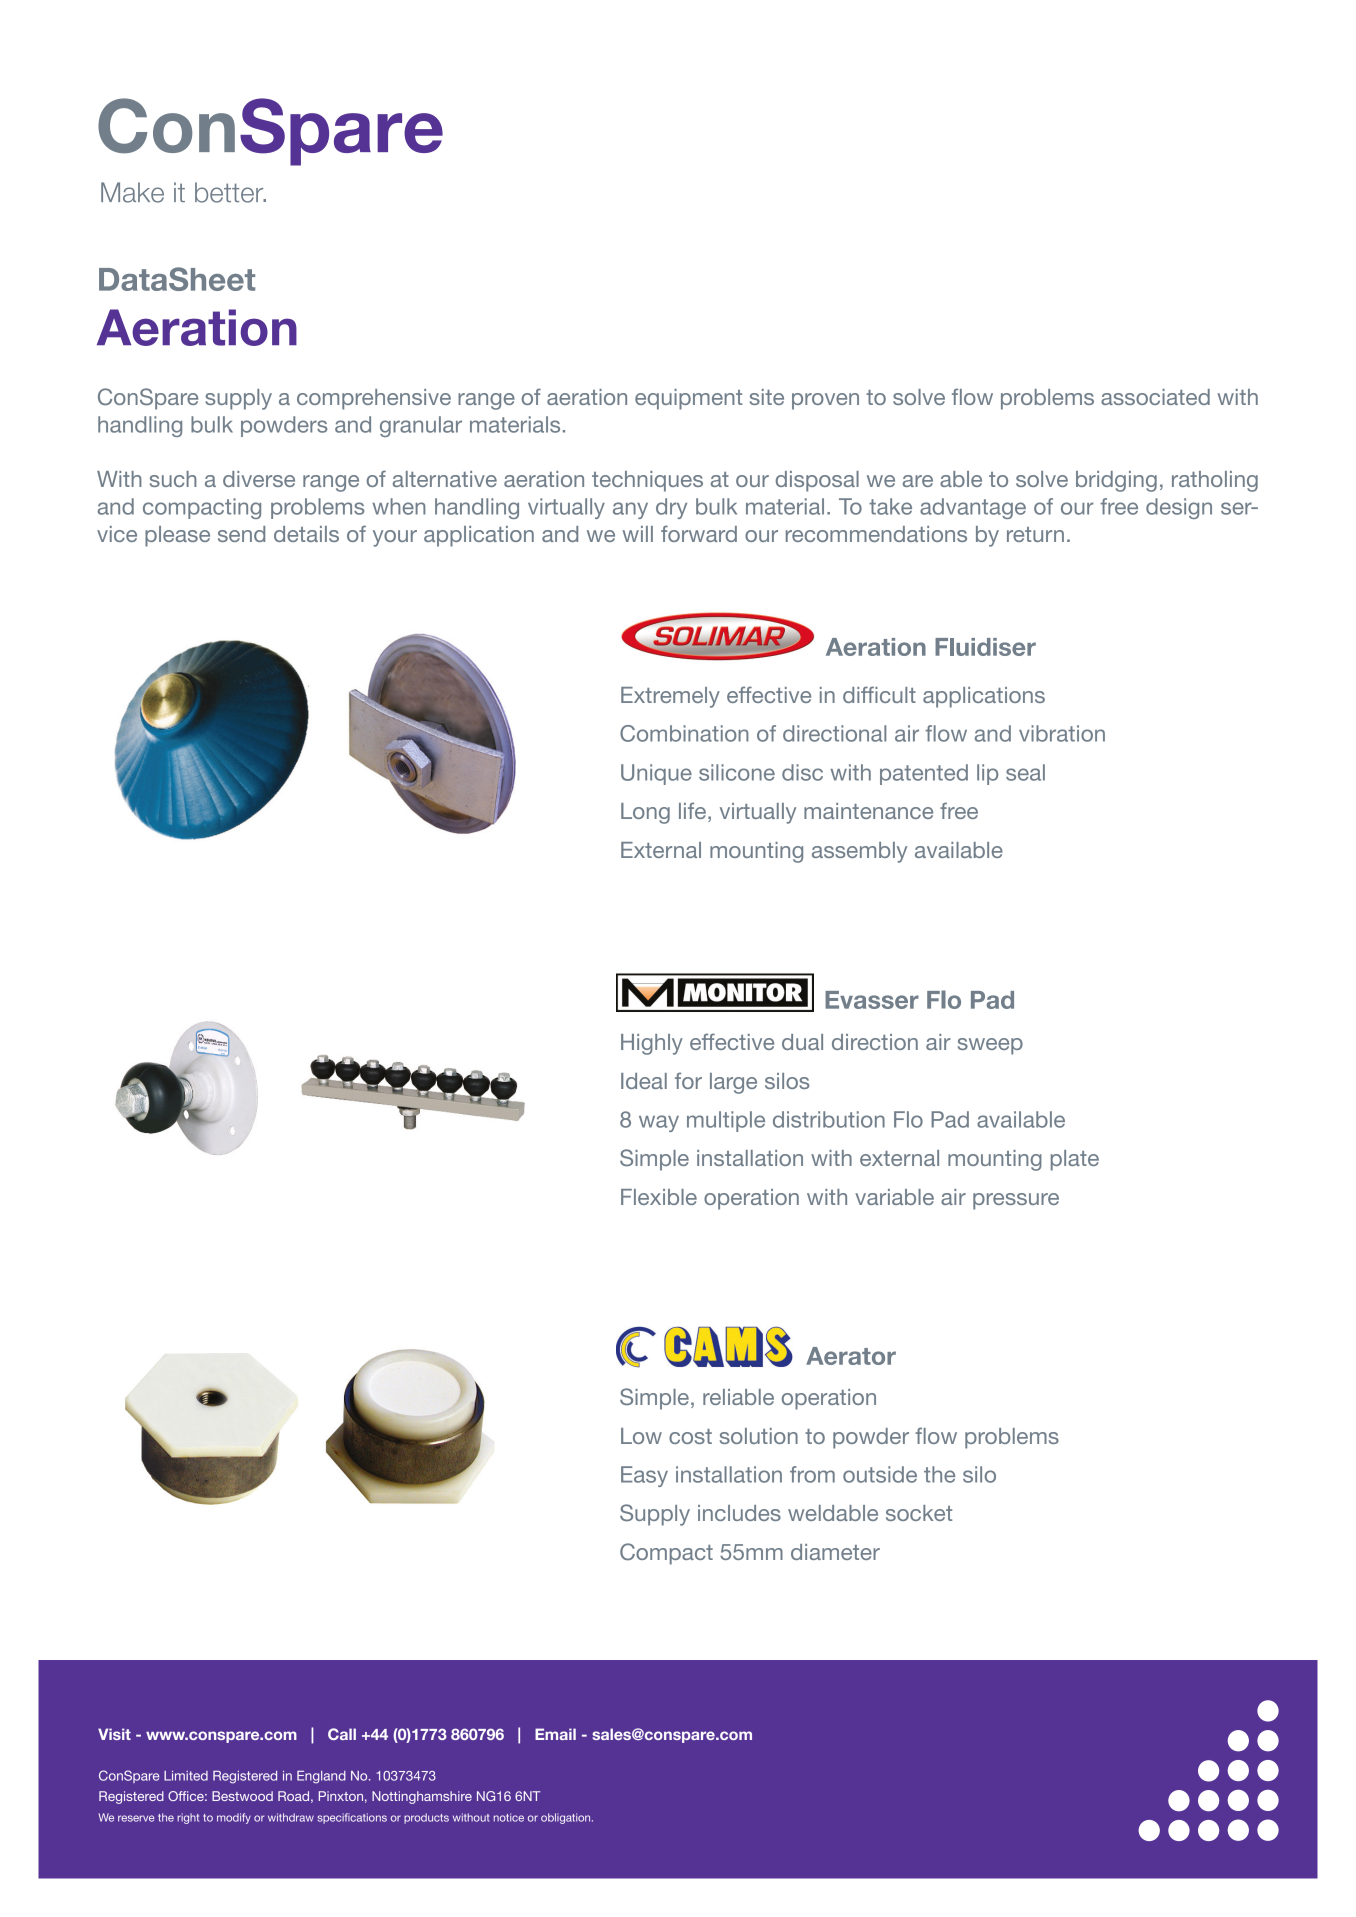  Describe the element at coordinates (644, 1476) in the screenshot. I see `Easy` at that location.
